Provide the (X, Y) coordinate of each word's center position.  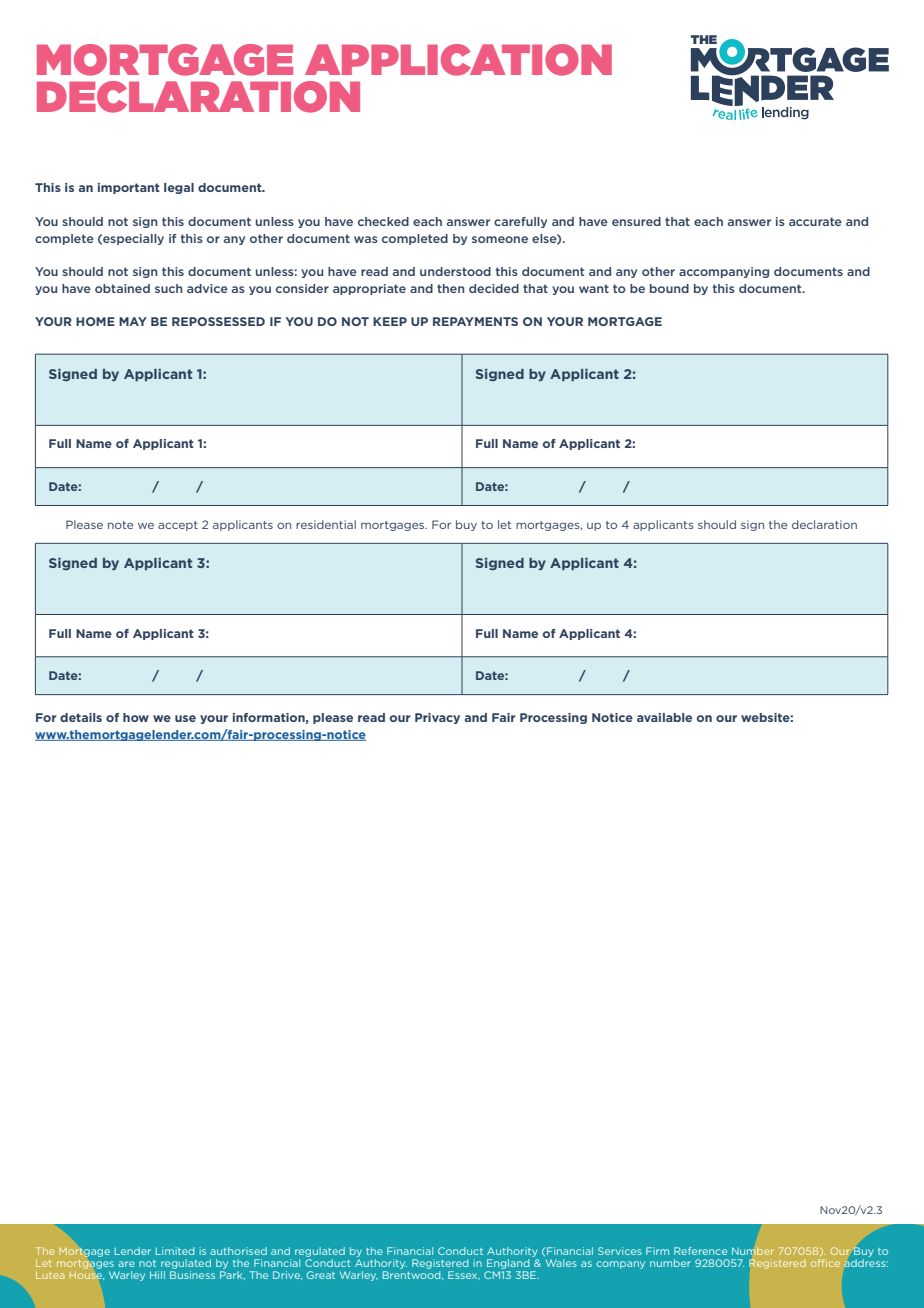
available (664, 717)
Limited (175, 1251)
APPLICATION (458, 60)
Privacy (437, 718)
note (120, 525)
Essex (464, 1275)
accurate (815, 221)
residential (326, 524)
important (129, 188)
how (136, 717)
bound (669, 288)
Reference (700, 1251)
